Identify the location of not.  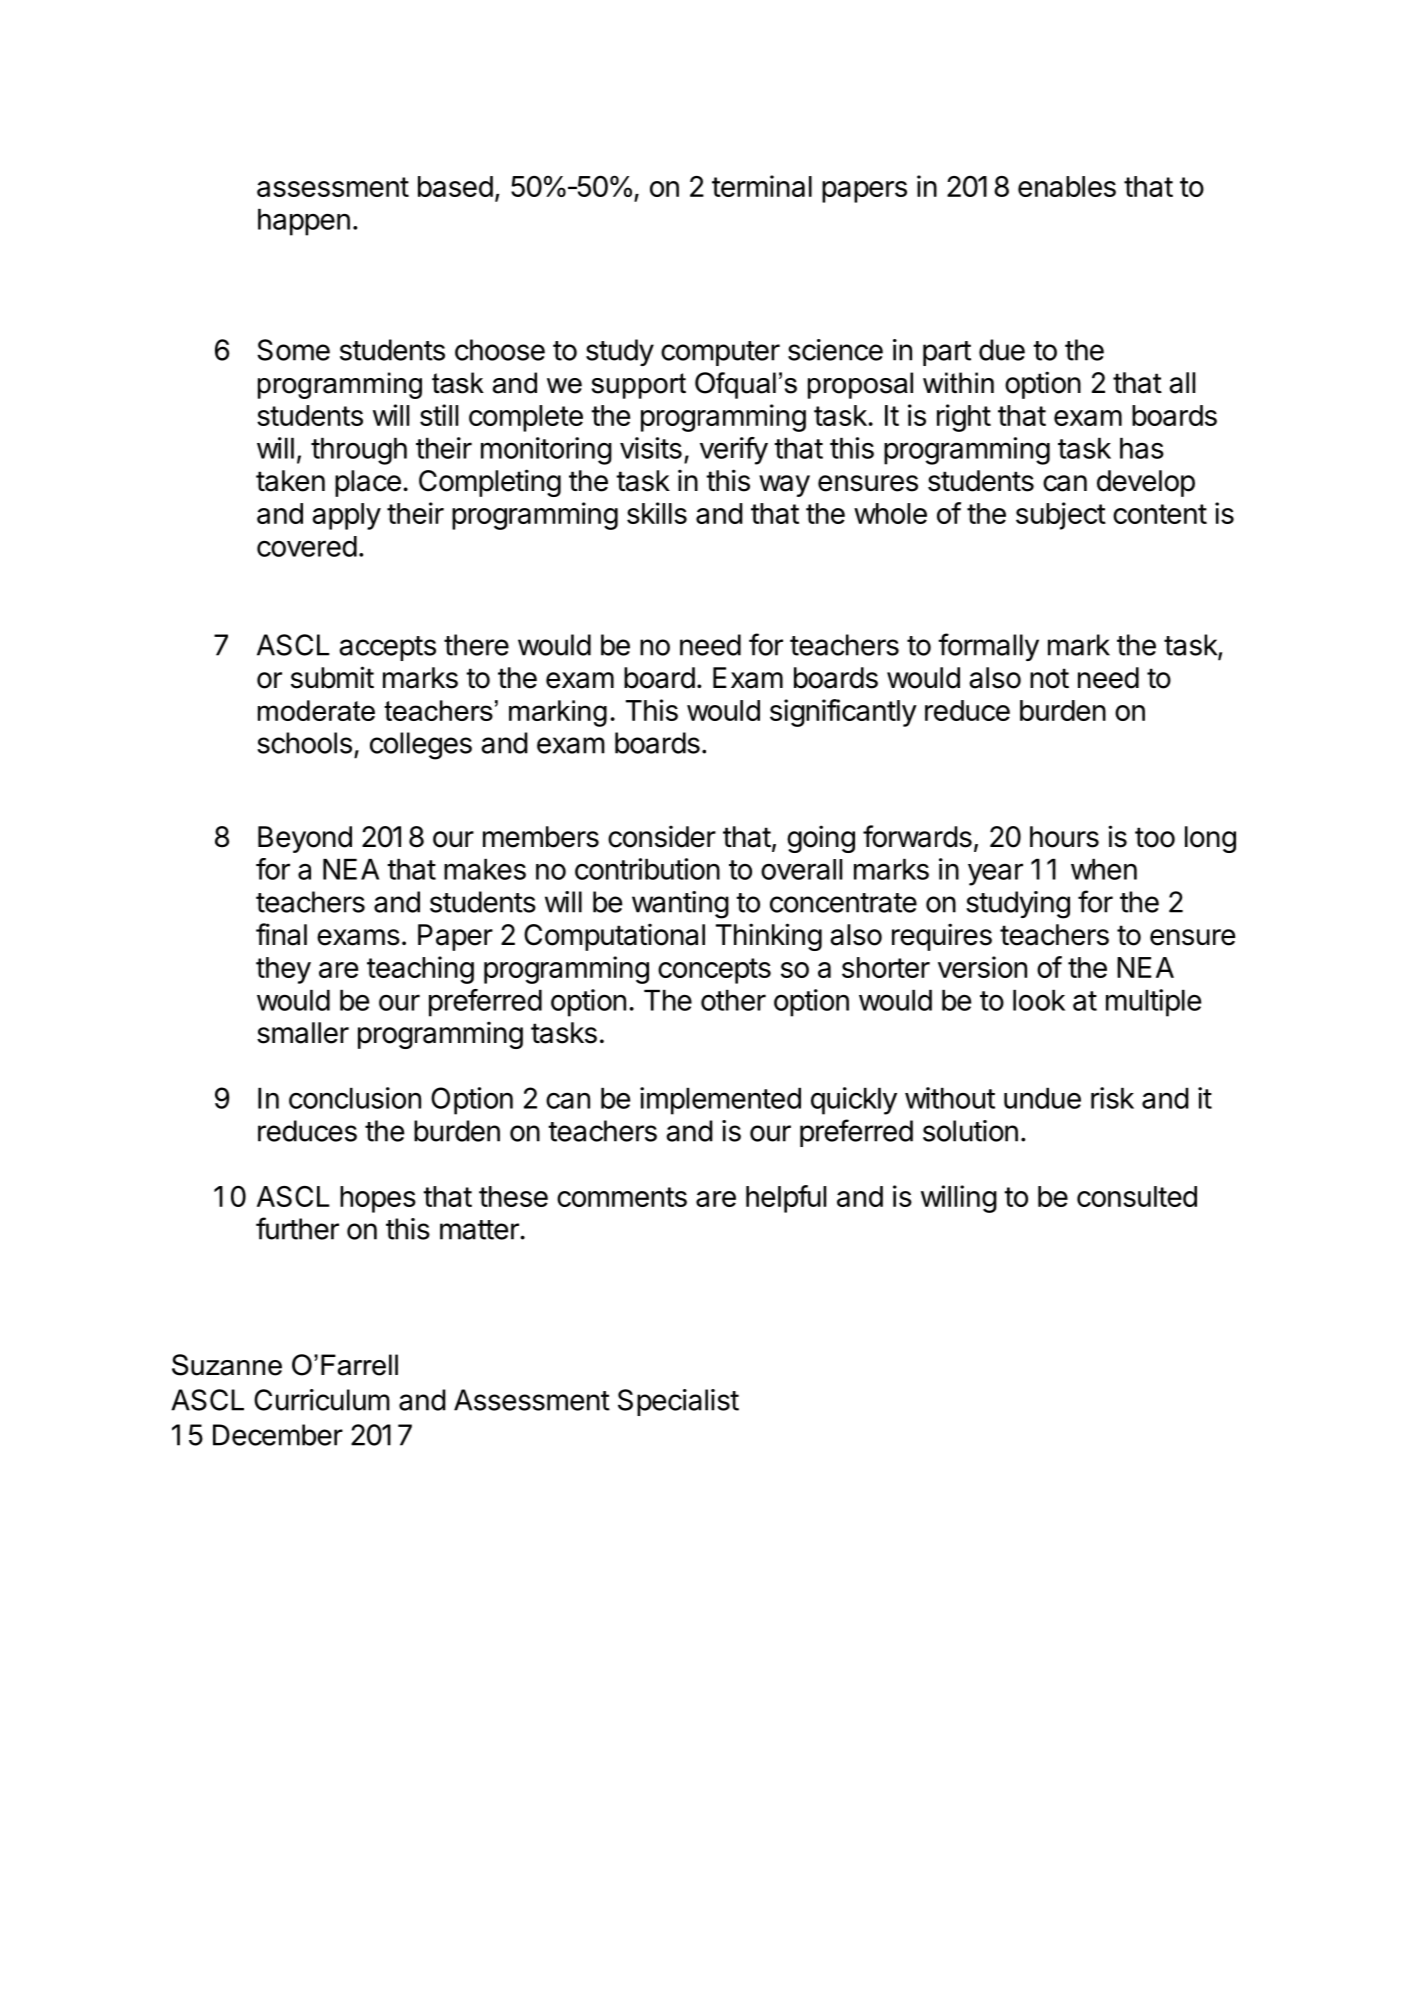
(1049, 678).
